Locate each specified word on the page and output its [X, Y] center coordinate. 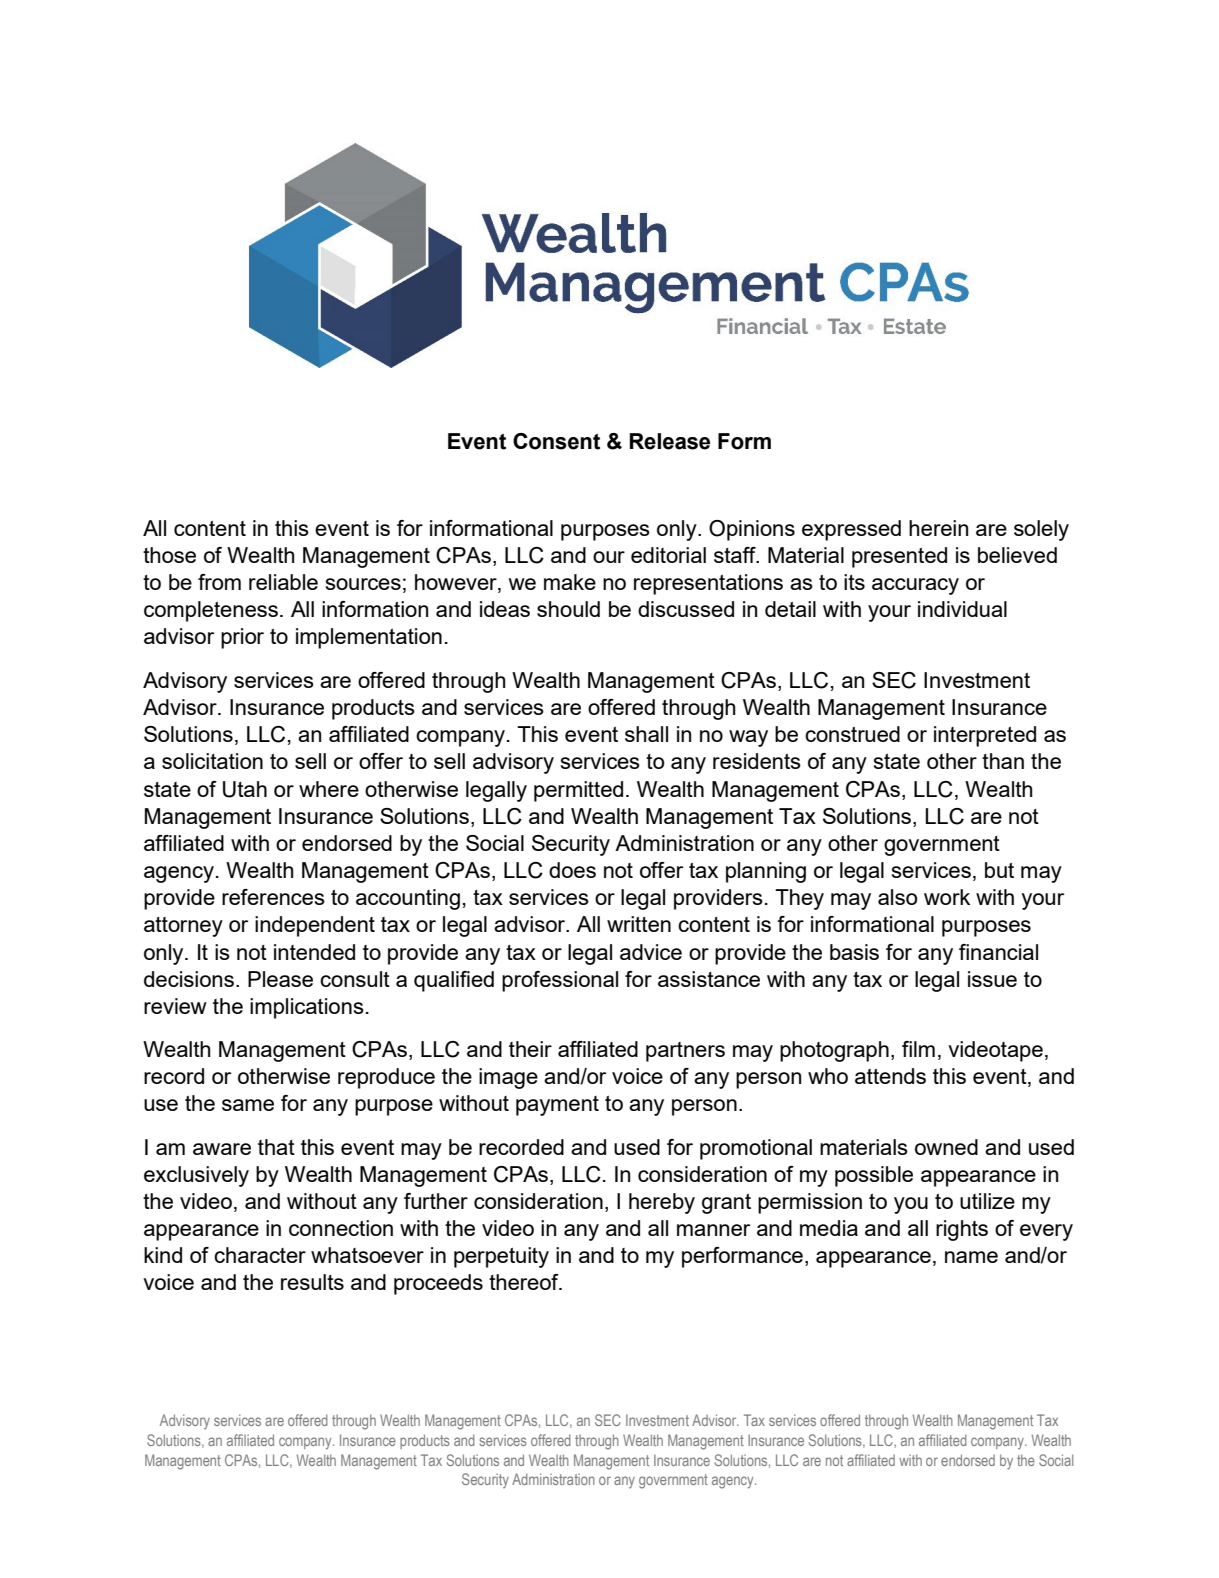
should [568, 609]
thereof [525, 1282]
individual [962, 609]
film [918, 1049]
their [530, 1049]
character [260, 1255]
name [971, 1257]
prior [242, 638]
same [248, 1105]
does [572, 870]
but [999, 870]
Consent [556, 441]
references [273, 897]
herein [938, 528]
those [169, 555]
